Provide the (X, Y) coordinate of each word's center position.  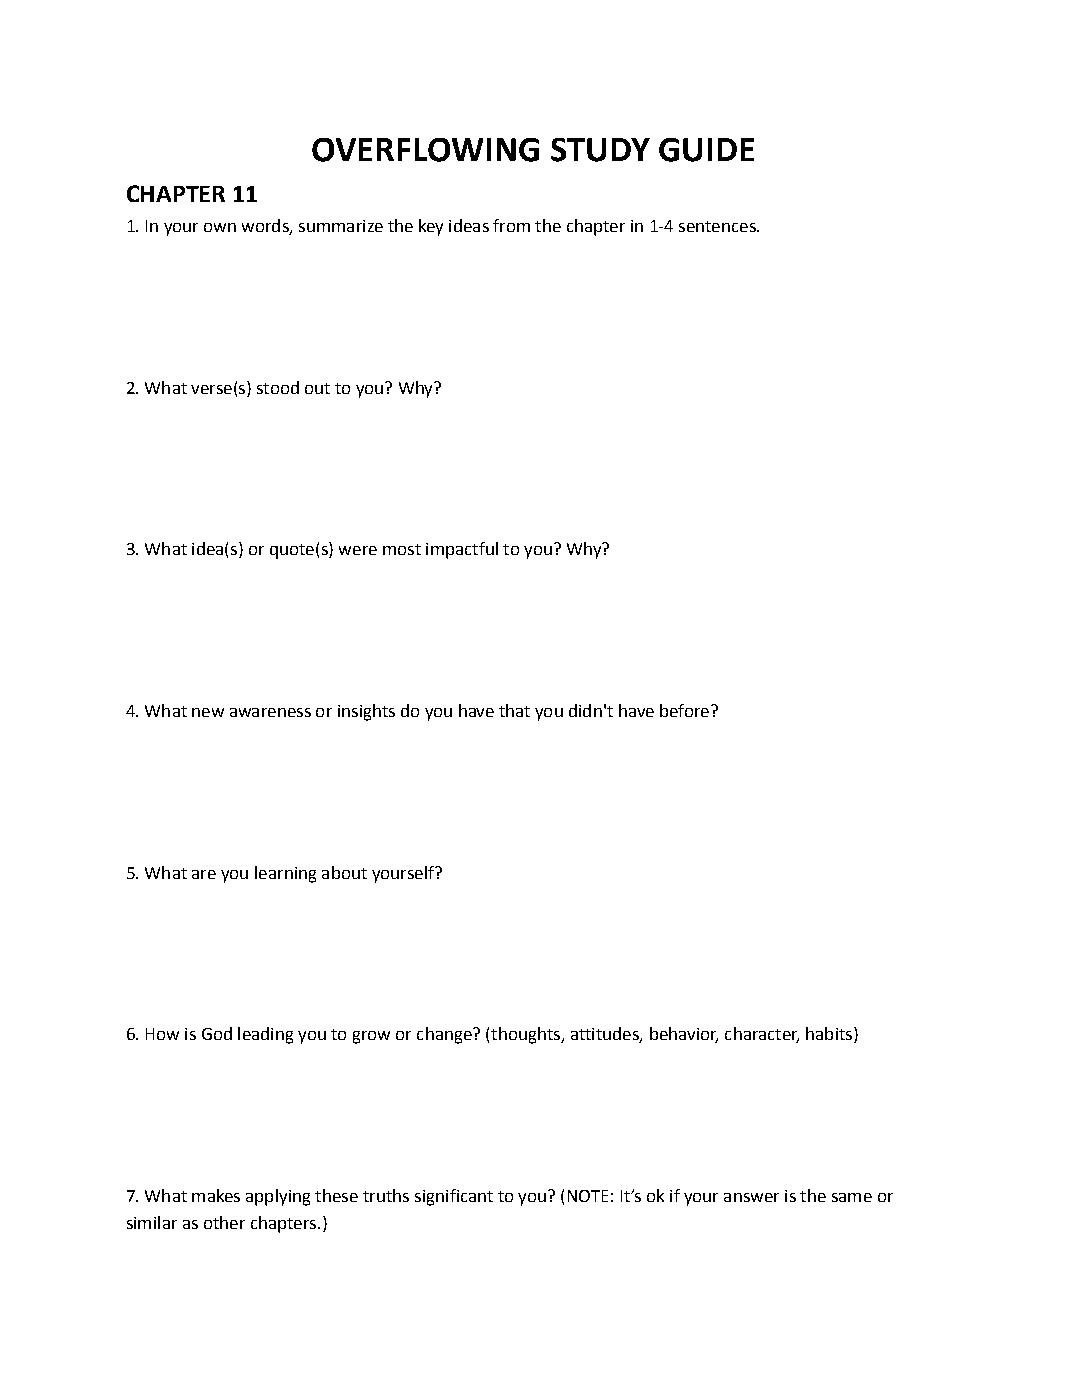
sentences (718, 226)
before (684, 710)
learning (285, 874)
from (511, 225)
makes (216, 1195)
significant (454, 1197)
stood (278, 387)
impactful (462, 550)
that (514, 710)
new (208, 712)
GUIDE (706, 150)
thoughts (526, 1035)
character (762, 1035)
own (220, 227)
